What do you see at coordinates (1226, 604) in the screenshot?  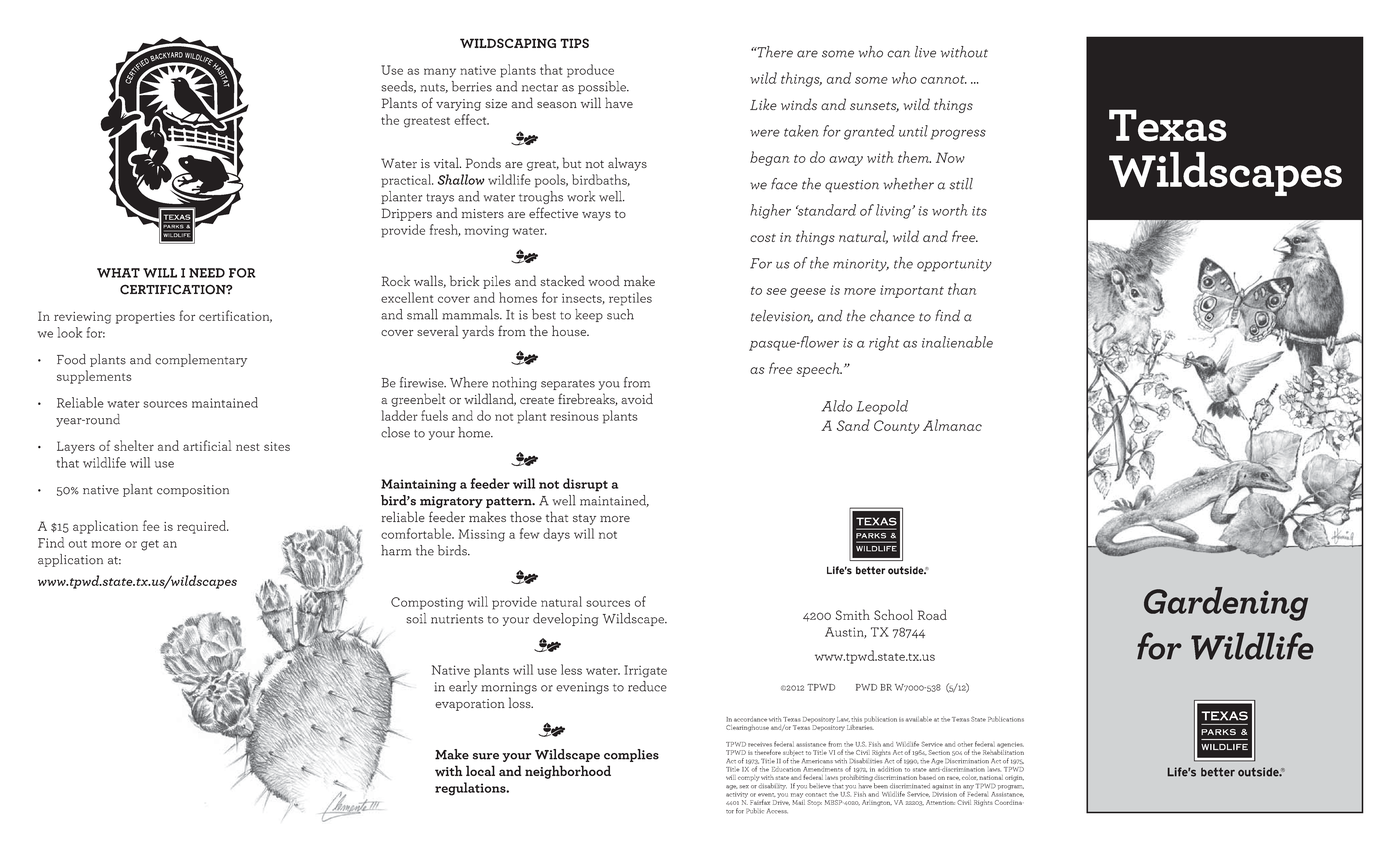 I see `Gardening` at bounding box center [1226, 604].
